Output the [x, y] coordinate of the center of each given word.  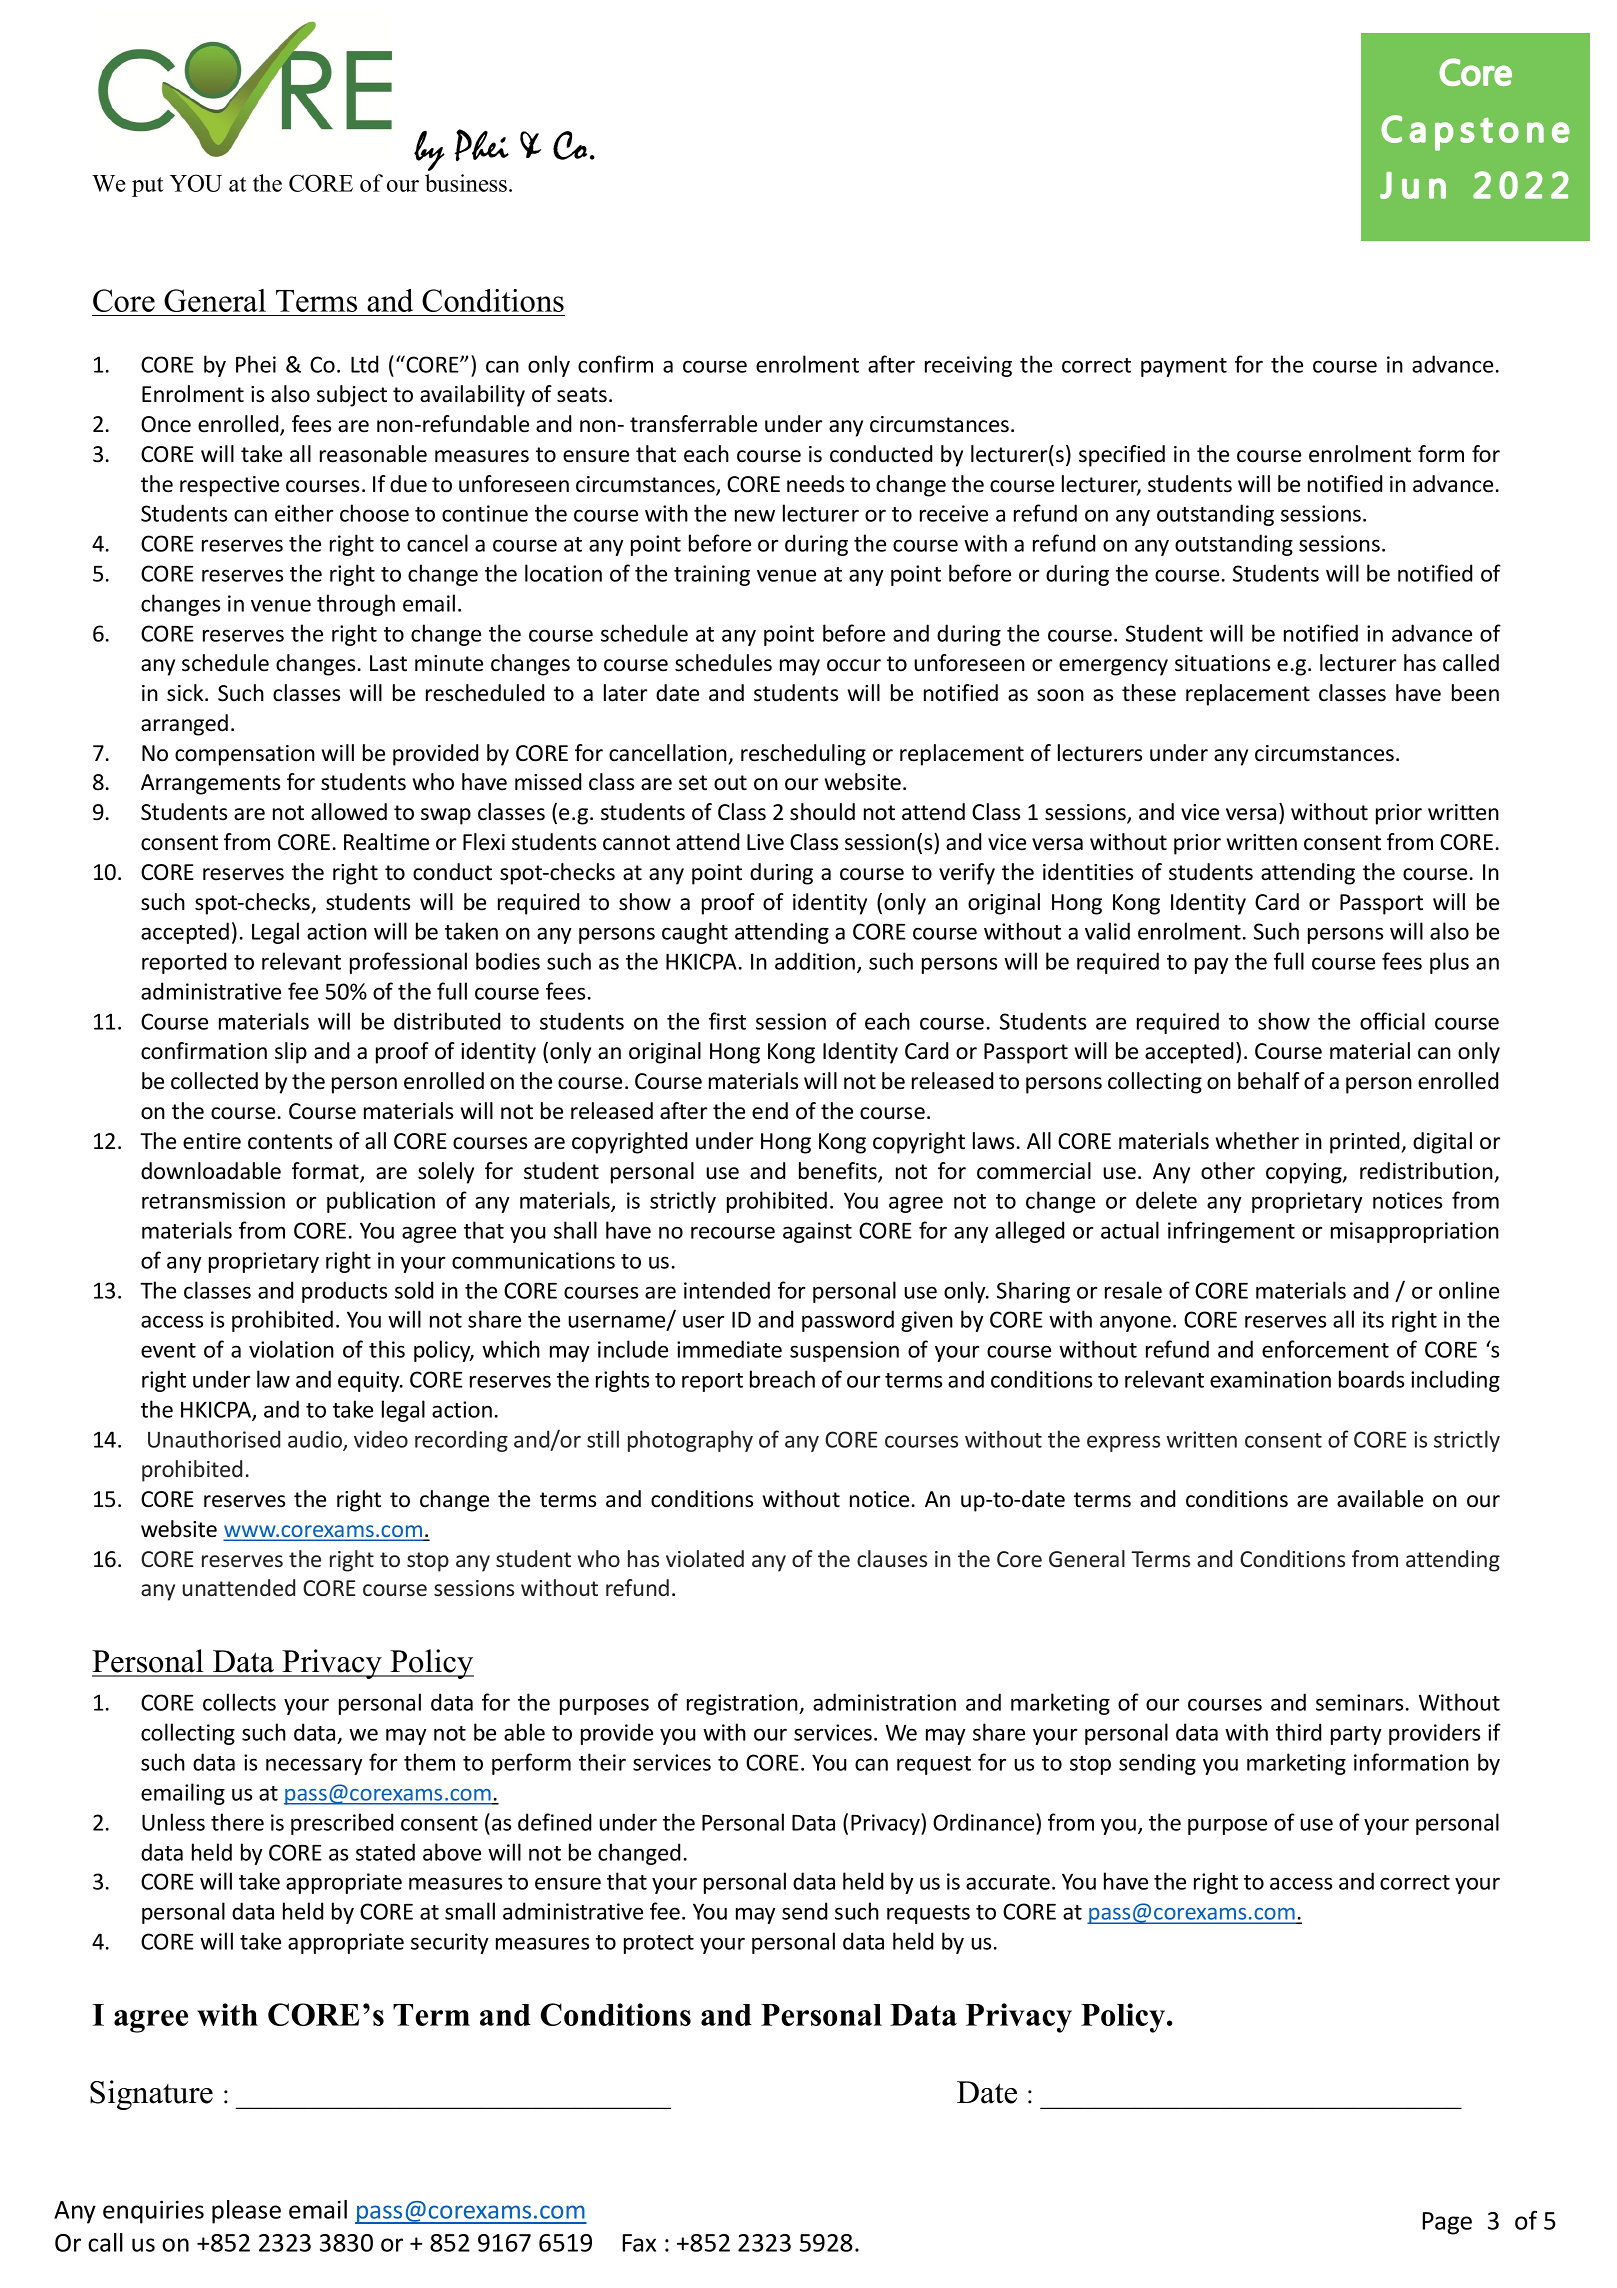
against [817, 1232]
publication [381, 1202]
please [246, 2212]
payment [1184, 367]
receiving [968, 366]
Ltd [364, 364]
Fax [639, 2243]
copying [1305, 1173]
